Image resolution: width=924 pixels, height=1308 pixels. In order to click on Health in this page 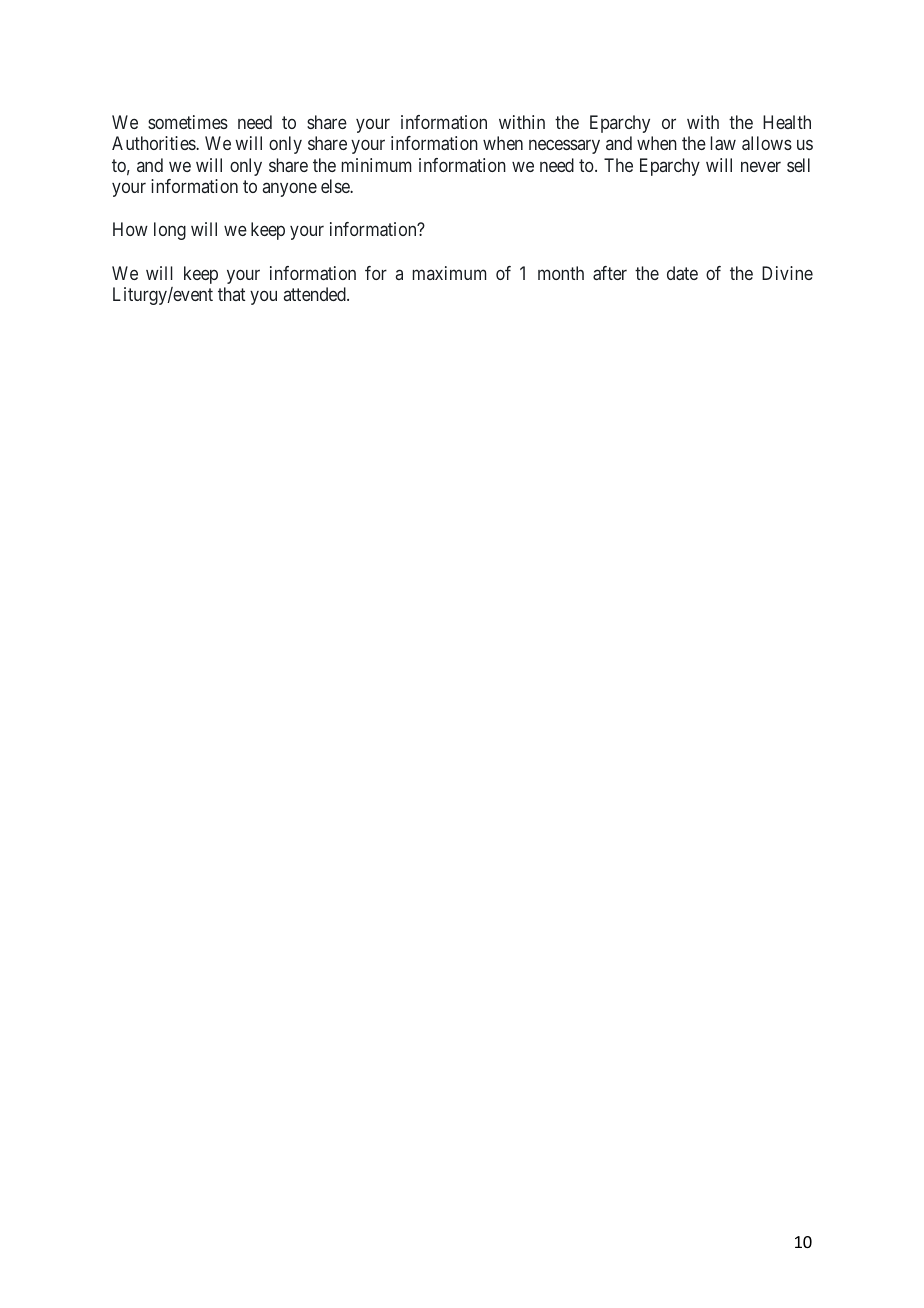, I will do `click(787, 122)`.
